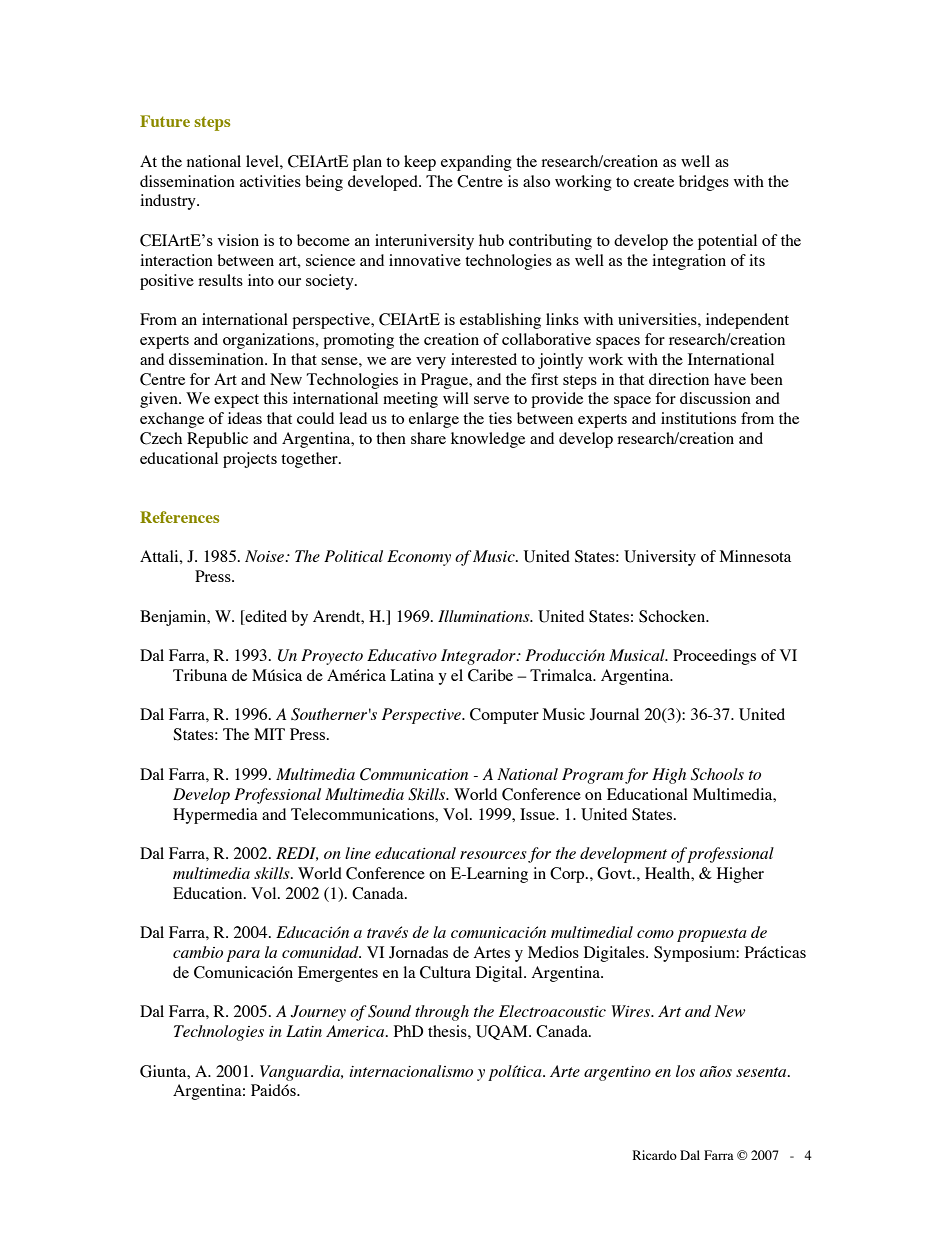  What do you see at coordinates (269, 734) in the screenshot?
I see `MIT` at bounding box center [269, 734].
